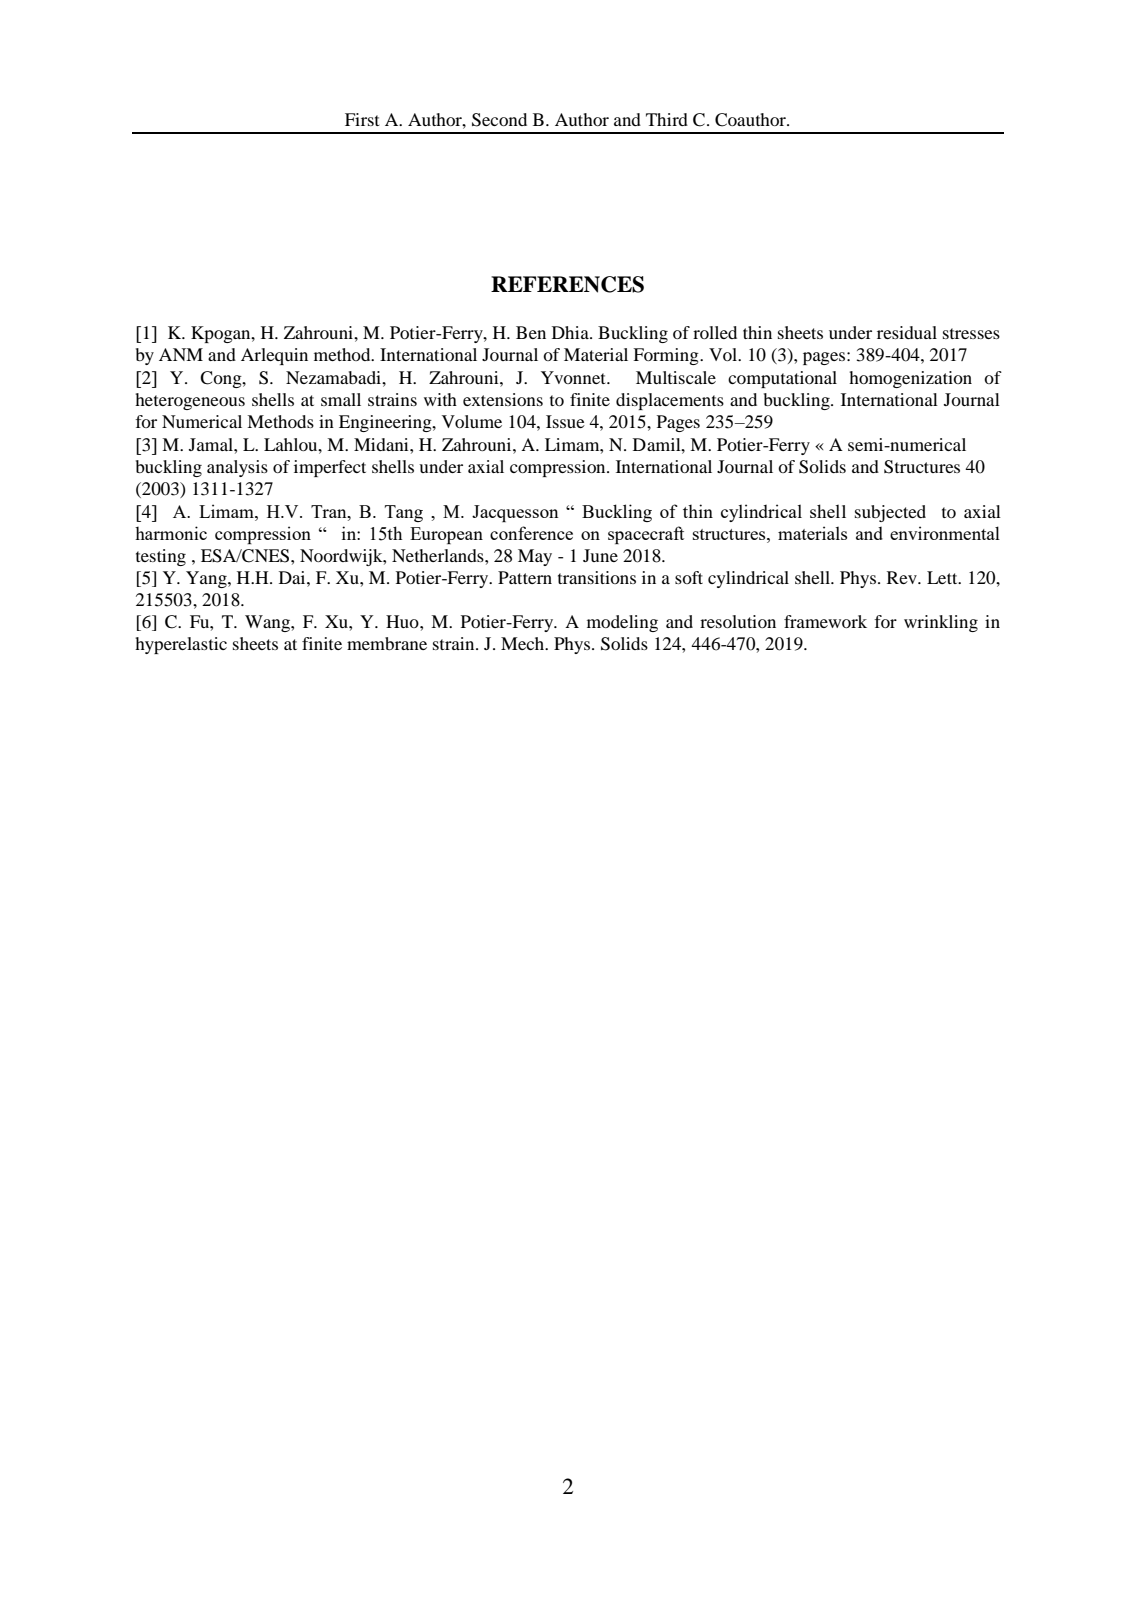 Image resolution: width=1136 pixels, height=1607 pixels. What do you see at coordinates (622, 623) in the screenshot?
I see `modeling` at bounding box center [622, 623].
